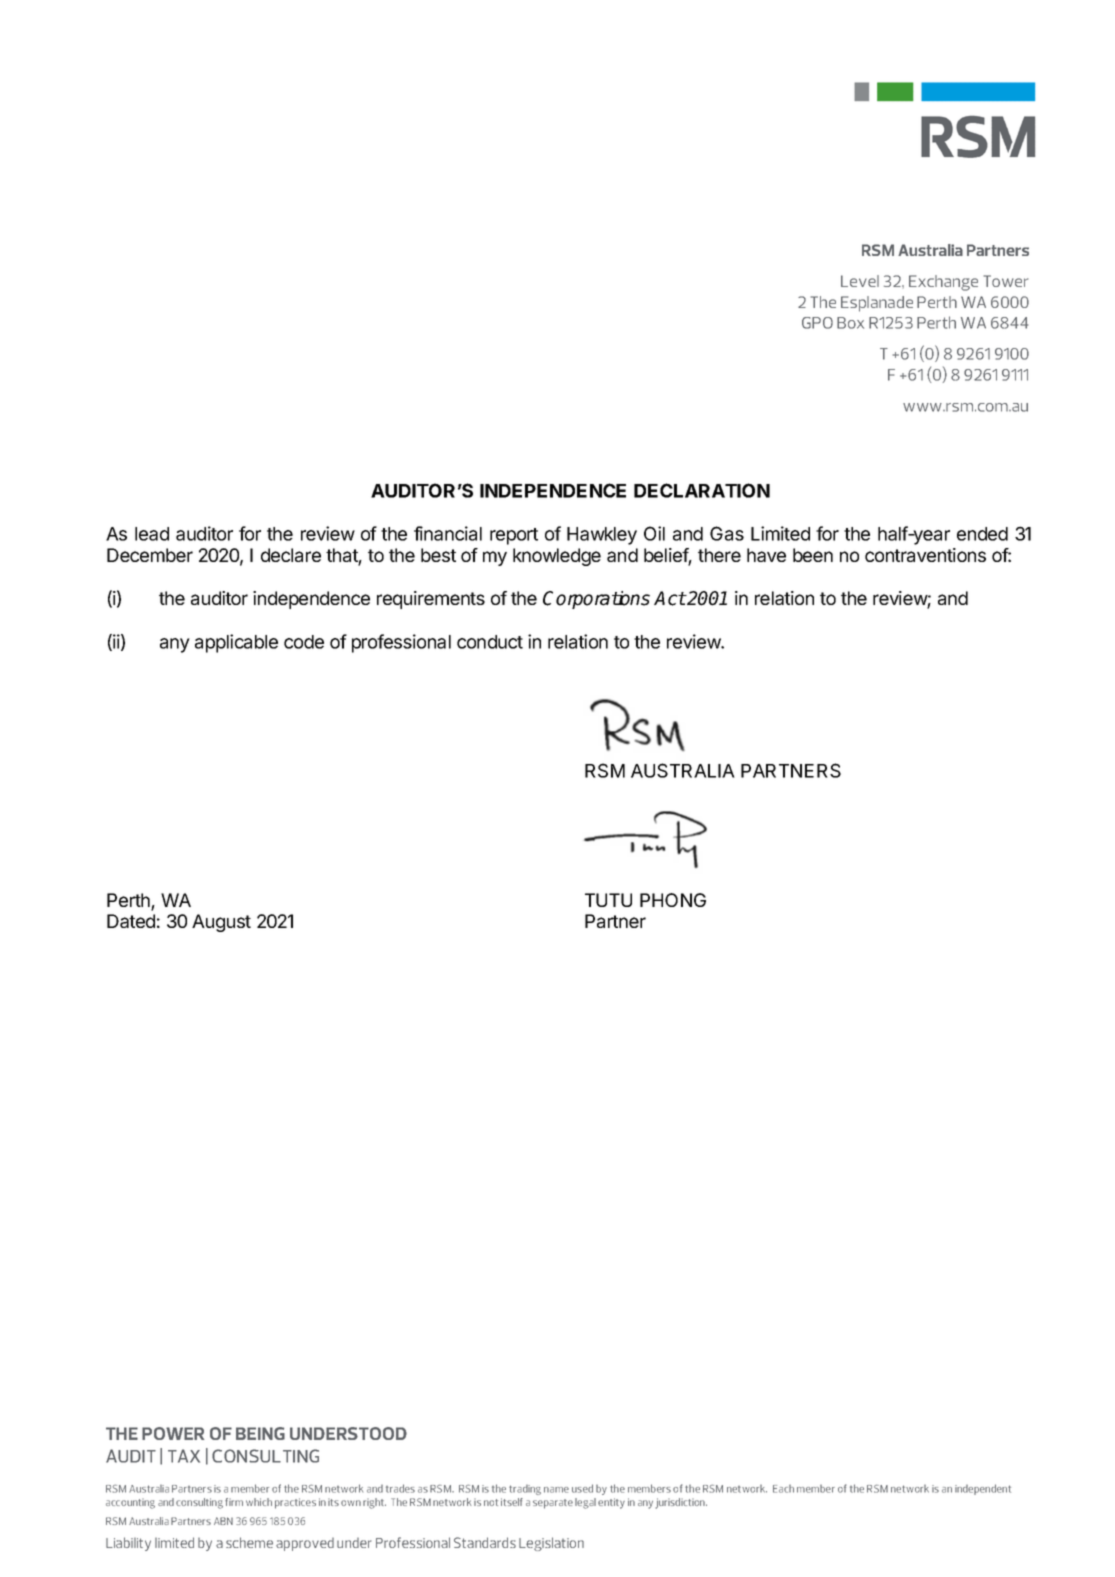  I want to click on been, so click(813, 555).
